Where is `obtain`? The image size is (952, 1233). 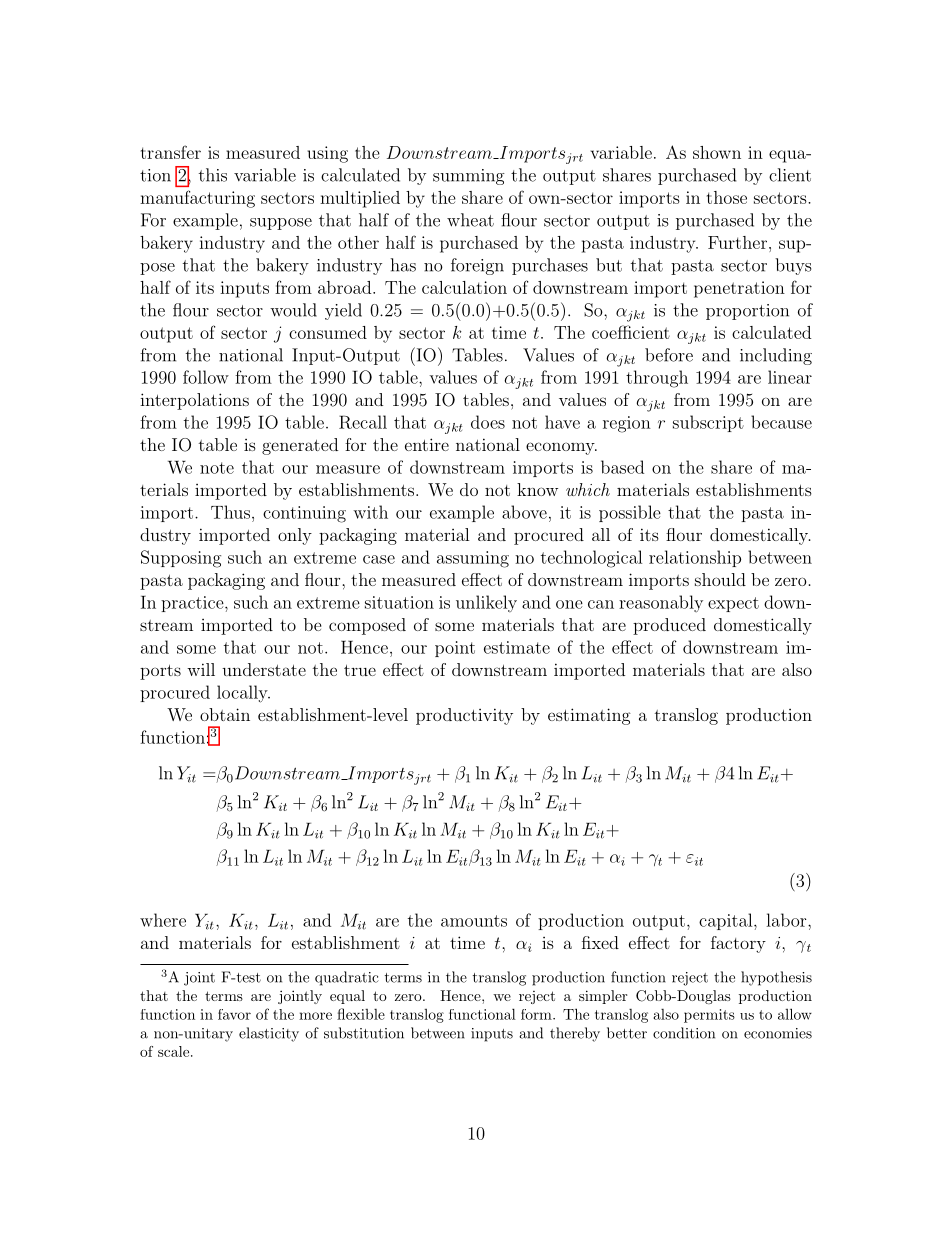 obtain is located at coordinates (225, 714).
